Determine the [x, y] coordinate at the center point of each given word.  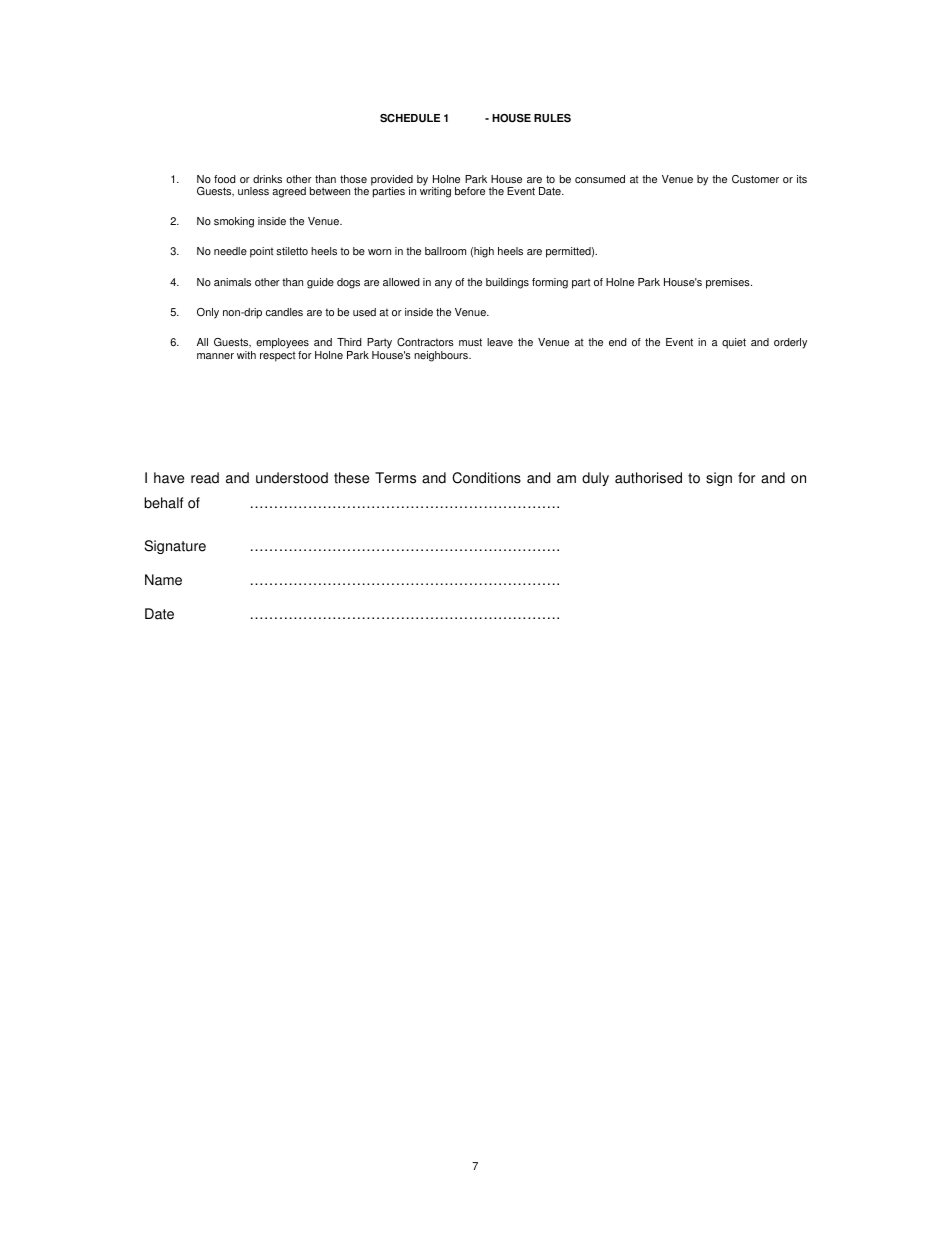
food [225, 179]
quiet [734, 343]
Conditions [486, 478]
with [246, 355]
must [470, 342]
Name [163, 580]
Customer [755, 179]
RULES [552, 118]
